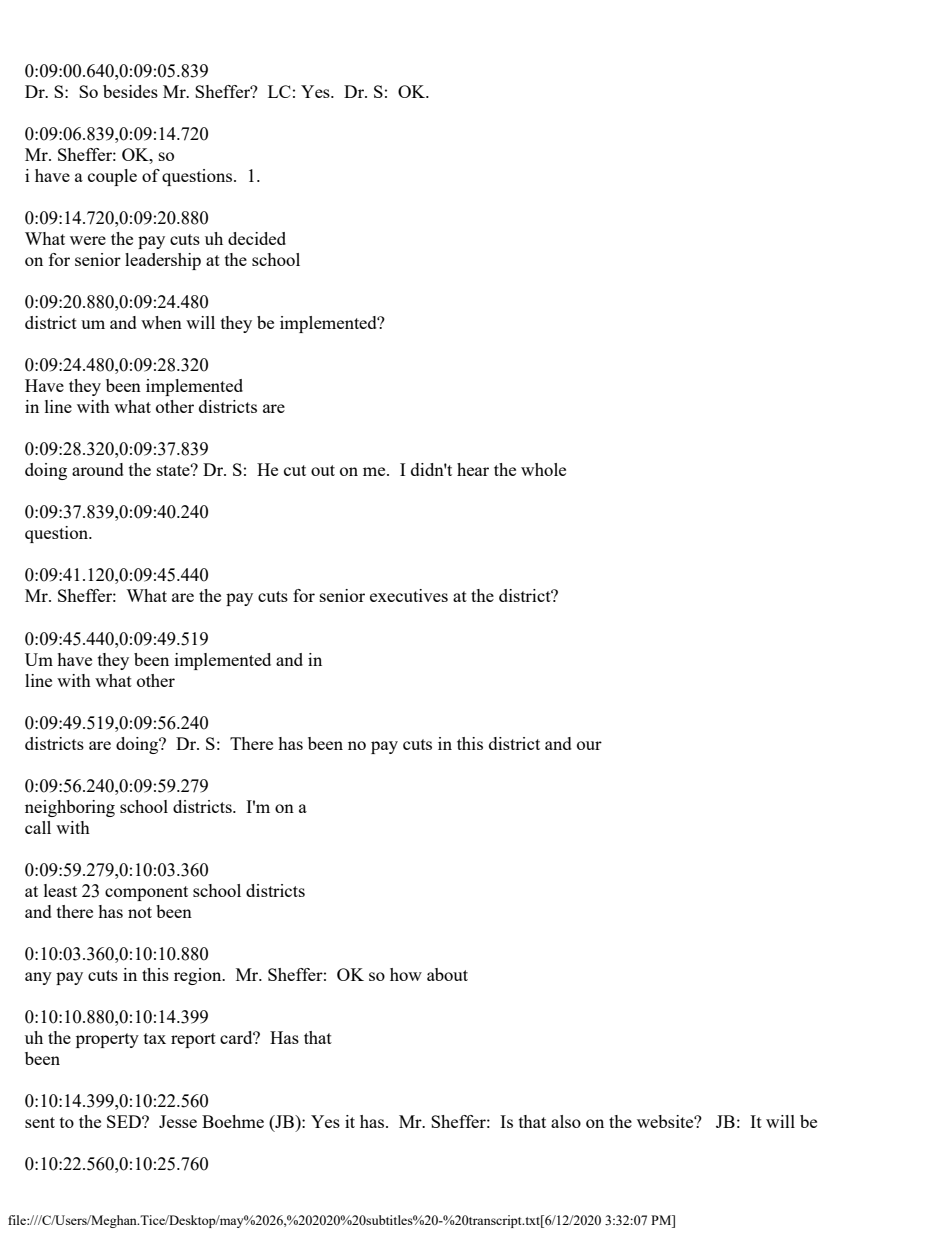 Image resolution: width=952 pixels, height=1233 pixels. Describe the element at coordinates (107, 1040) in the document. I see `property` at that location.
